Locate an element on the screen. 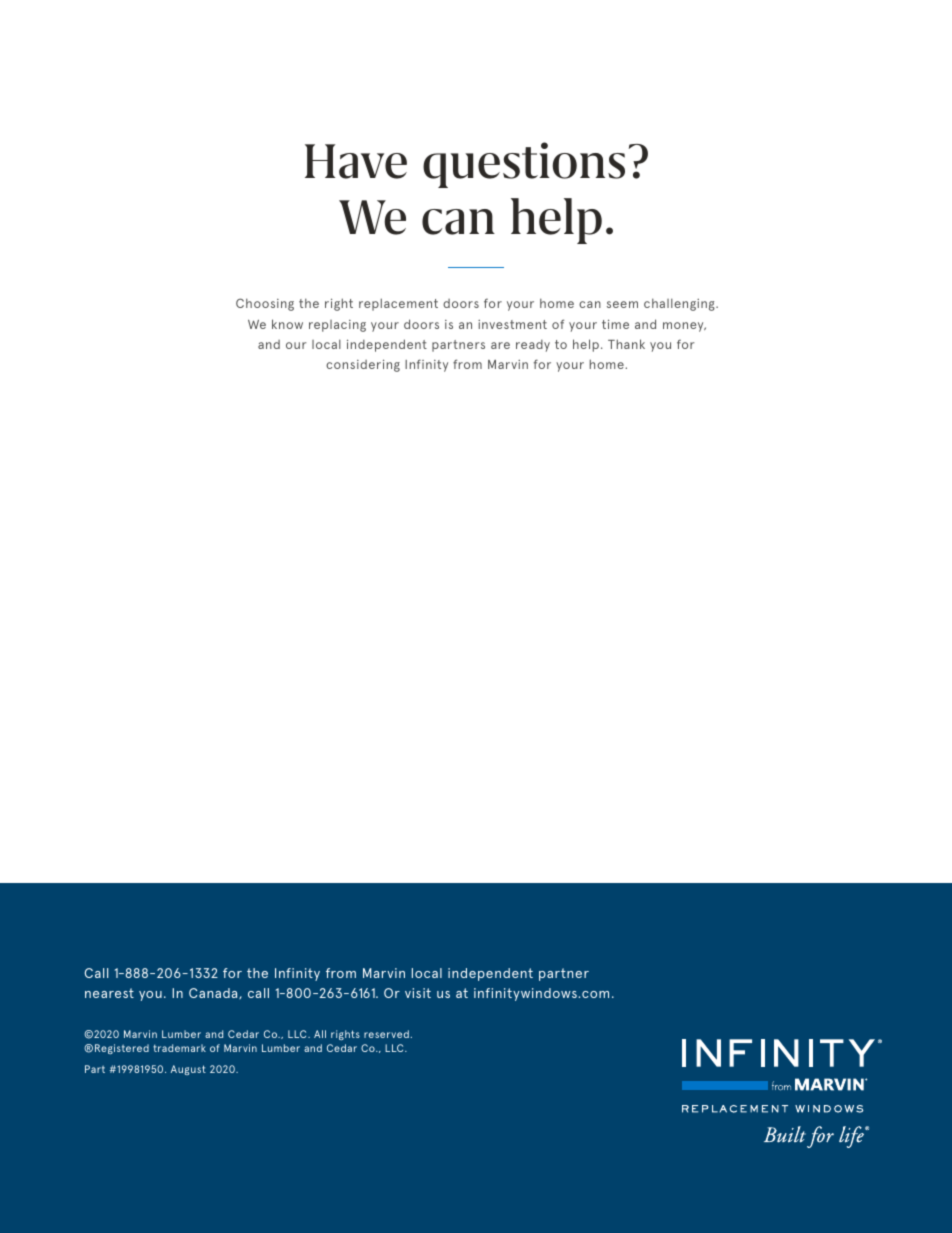 The image size is (952, 1233). Choosing is located at coordinates (265, 304).
